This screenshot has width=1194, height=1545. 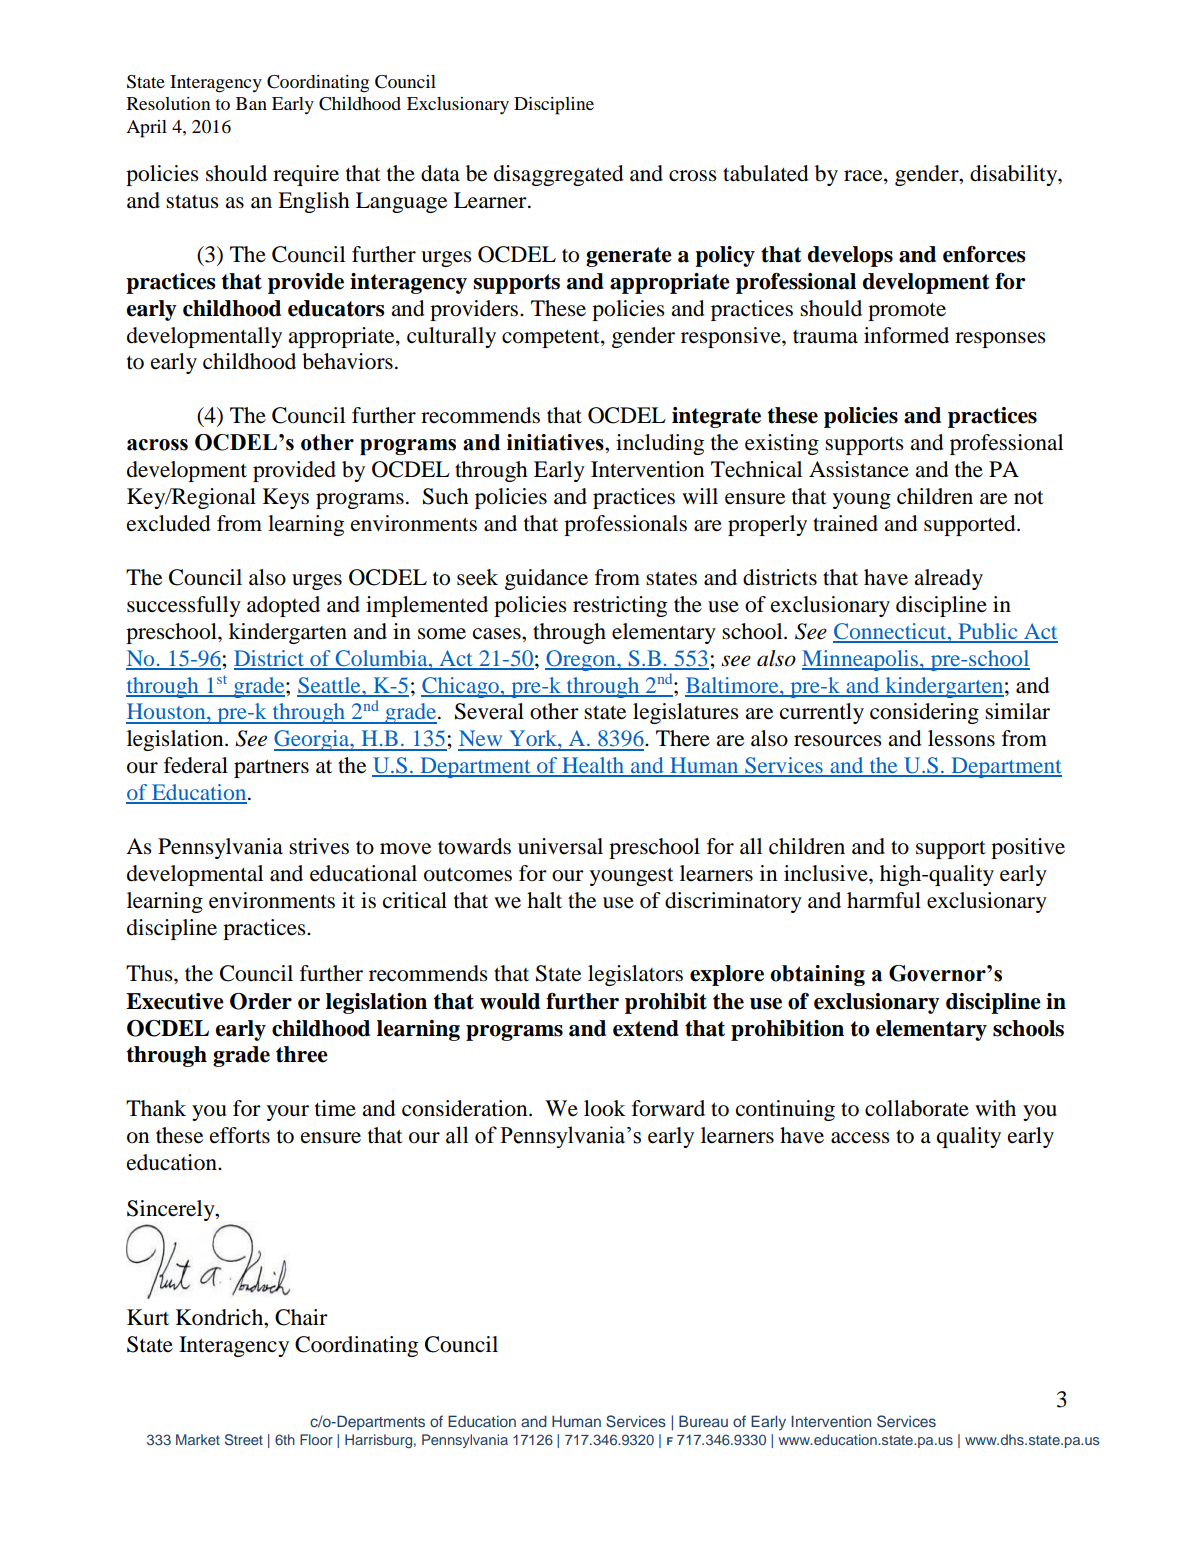 I want to click on lessons, so click(x=961, y=738).
